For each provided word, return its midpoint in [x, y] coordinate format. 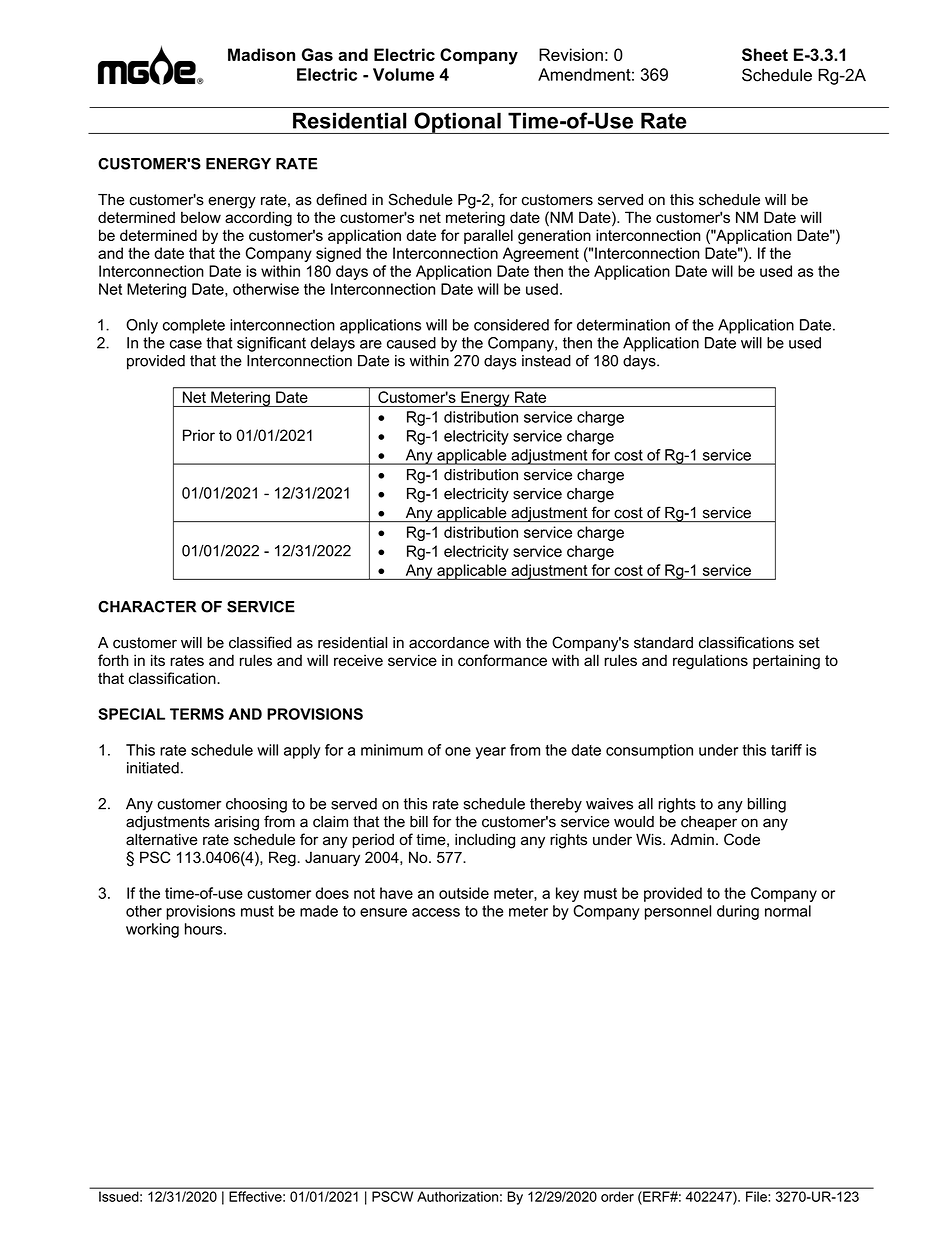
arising [236, 823]
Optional [457, 123]
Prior [199, 435]
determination [623, 325]
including [485, 841]
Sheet [765, 54]
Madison [261, 54]
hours [205, 929]
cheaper [709, 823]
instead [546, 361]
